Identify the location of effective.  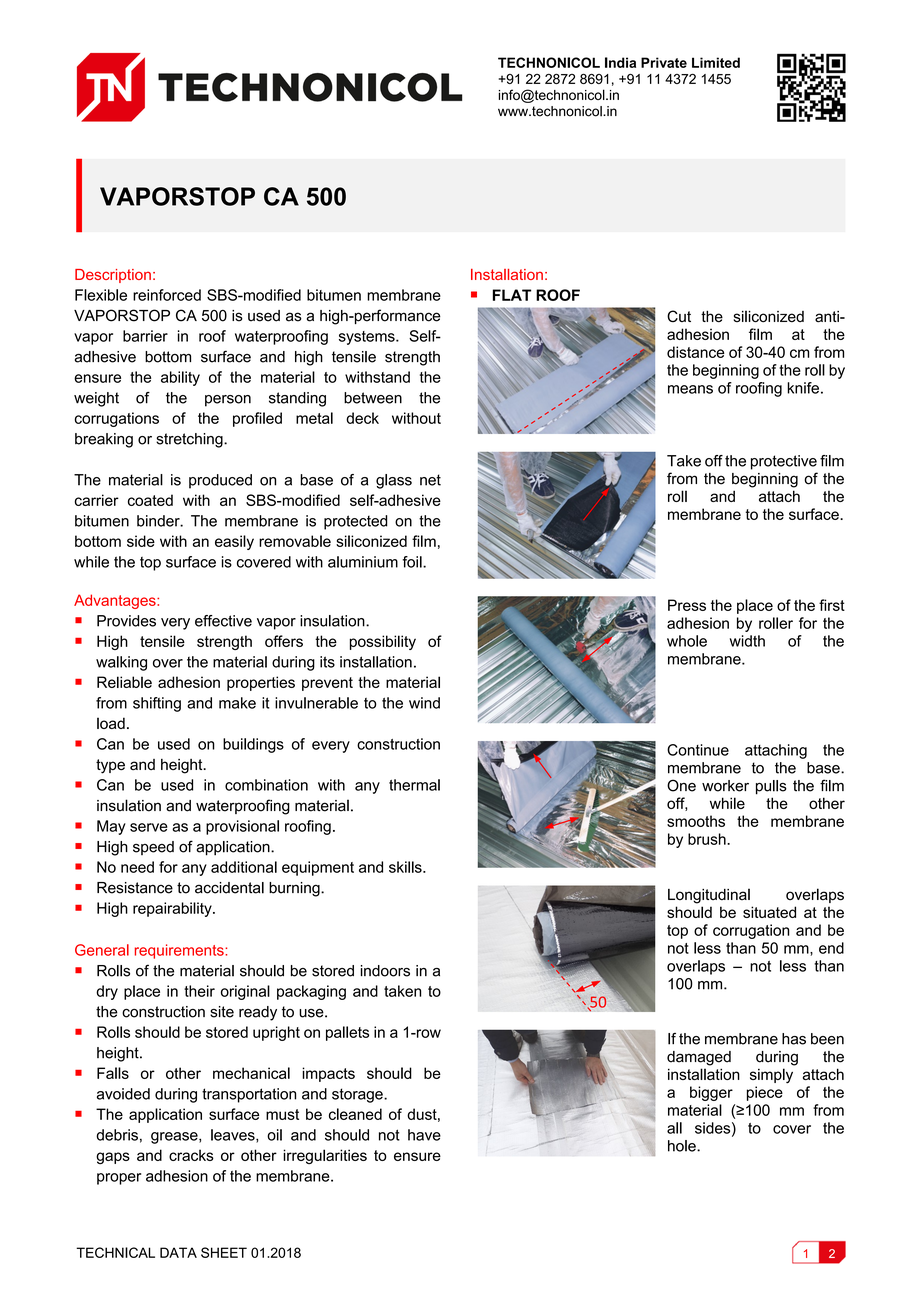
(223, 621).
